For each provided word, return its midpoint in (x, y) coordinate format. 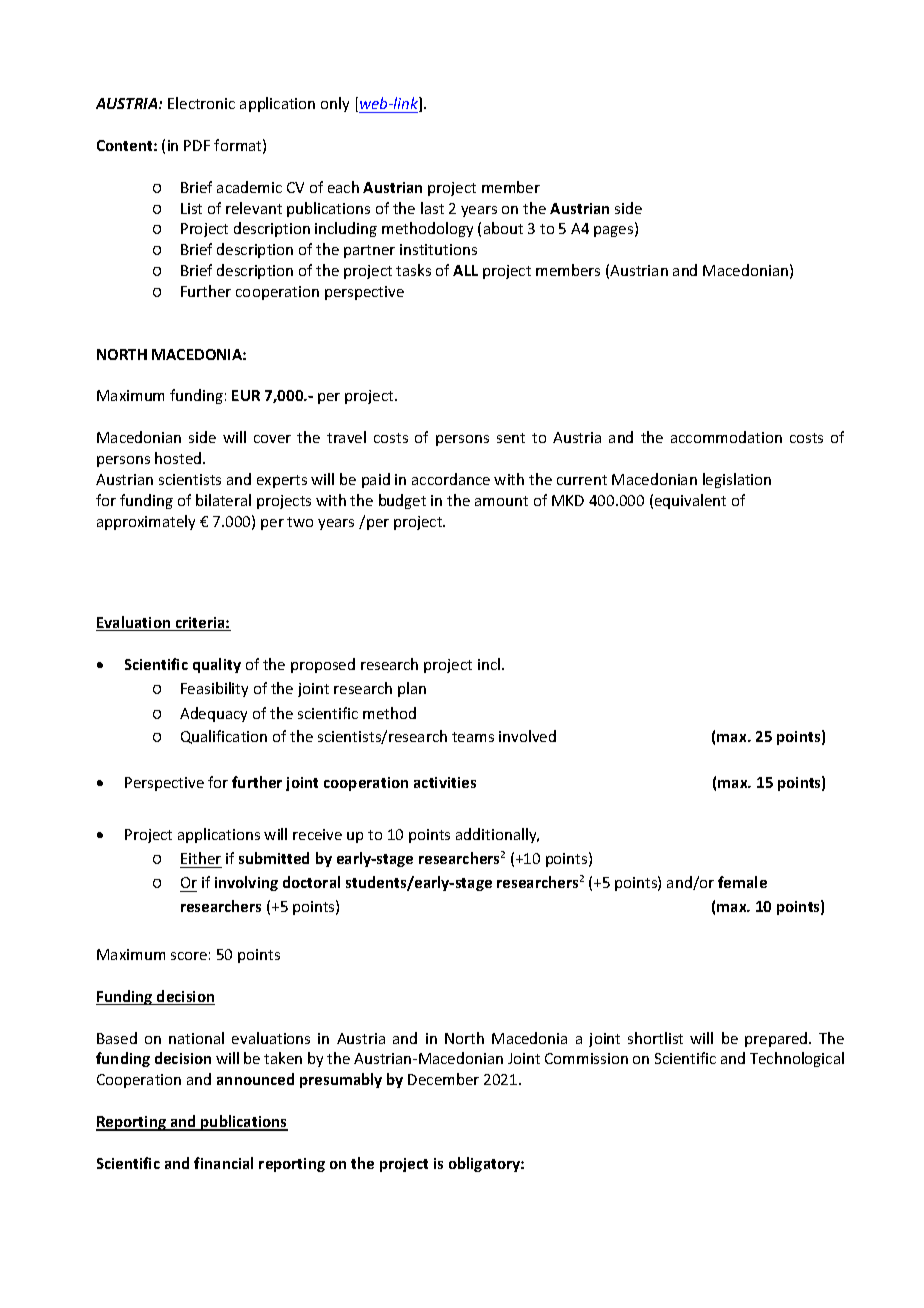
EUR (246, 395)
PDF (197, 145)
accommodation (726, 437)
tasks (413, 270)
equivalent (690, 501)
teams (473, 737)
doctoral (311, 882)
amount (501, 501)
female (742, 882)
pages (615, 231)
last (432, 208)
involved (527, 736)
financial (223, 1163)
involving (246, 883)
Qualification (224, 737)
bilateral (223, 500)
